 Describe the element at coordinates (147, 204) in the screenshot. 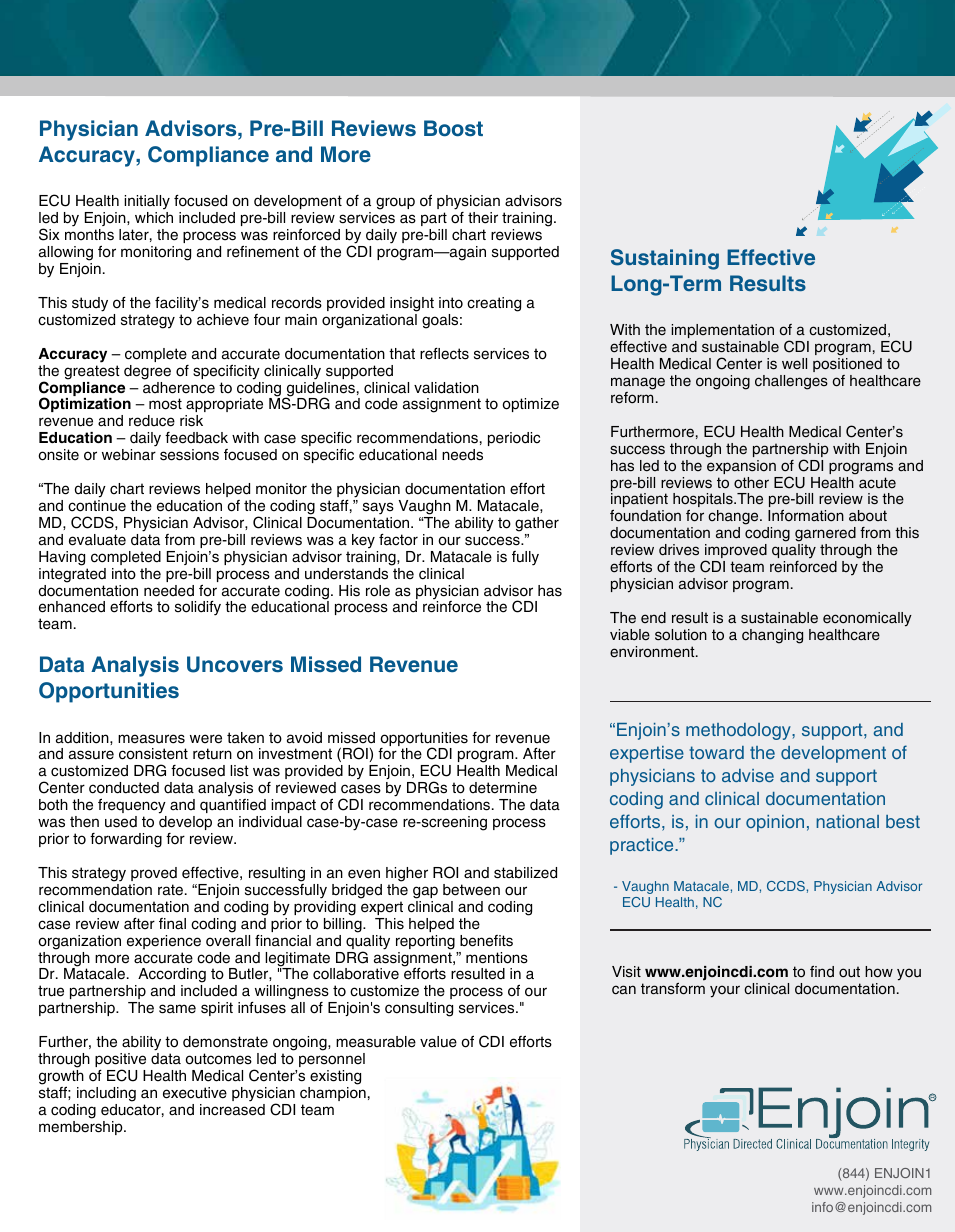

I see `initially` at that location.
